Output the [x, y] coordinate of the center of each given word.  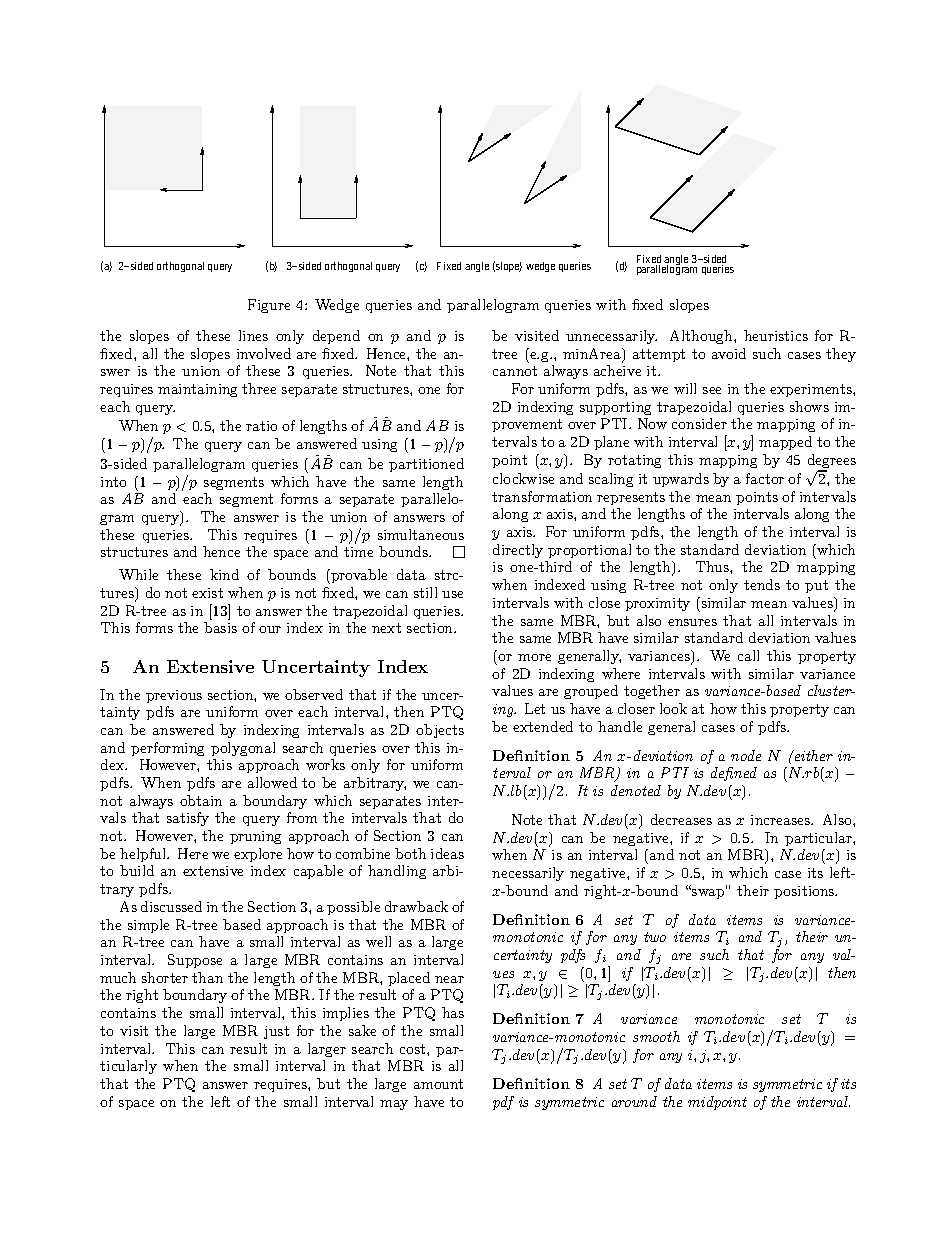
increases [782, 820]
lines [253, 335]
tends [762, 584]
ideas [447, 853]
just [276, 1032]
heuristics [776, 335]
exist [207, 593]
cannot [515, 371]
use [452, 594]
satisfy [188, 819]
